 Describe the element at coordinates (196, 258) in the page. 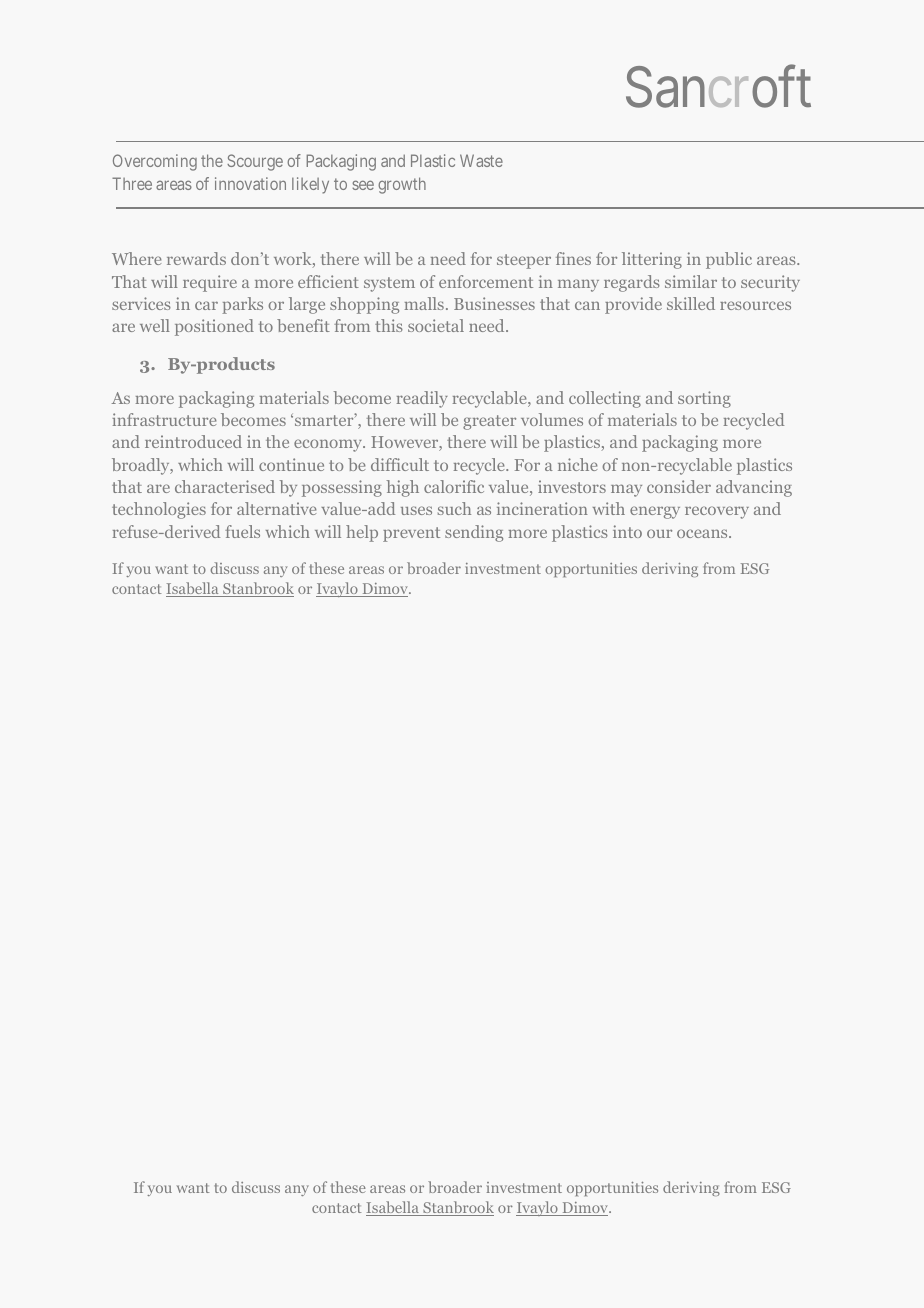

I see `rewards` at that location.
